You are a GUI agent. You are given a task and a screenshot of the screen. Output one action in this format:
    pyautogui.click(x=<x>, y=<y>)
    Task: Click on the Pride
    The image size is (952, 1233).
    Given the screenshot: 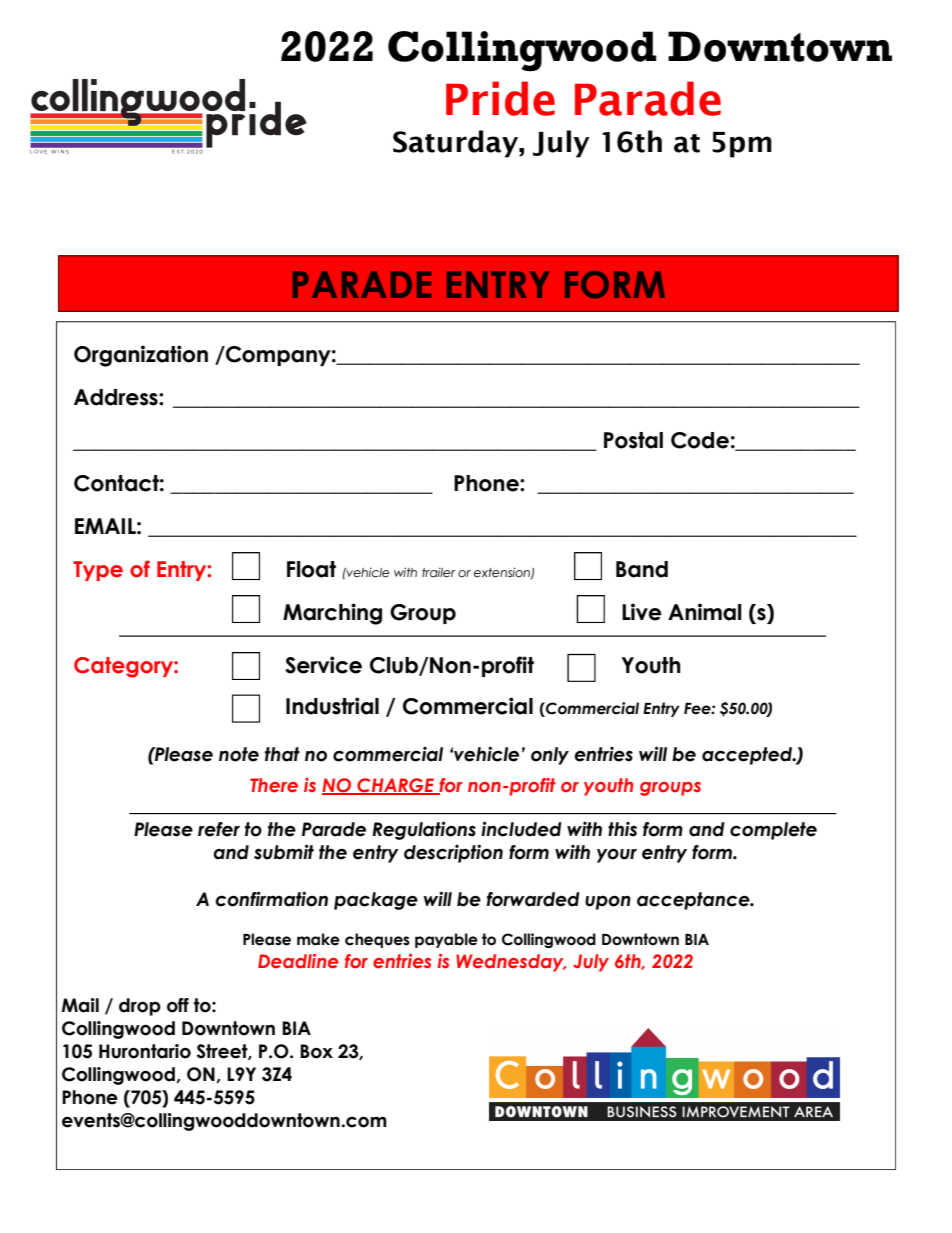 What is the action you would take?
    pyautogui.click(x=500, y=98)
